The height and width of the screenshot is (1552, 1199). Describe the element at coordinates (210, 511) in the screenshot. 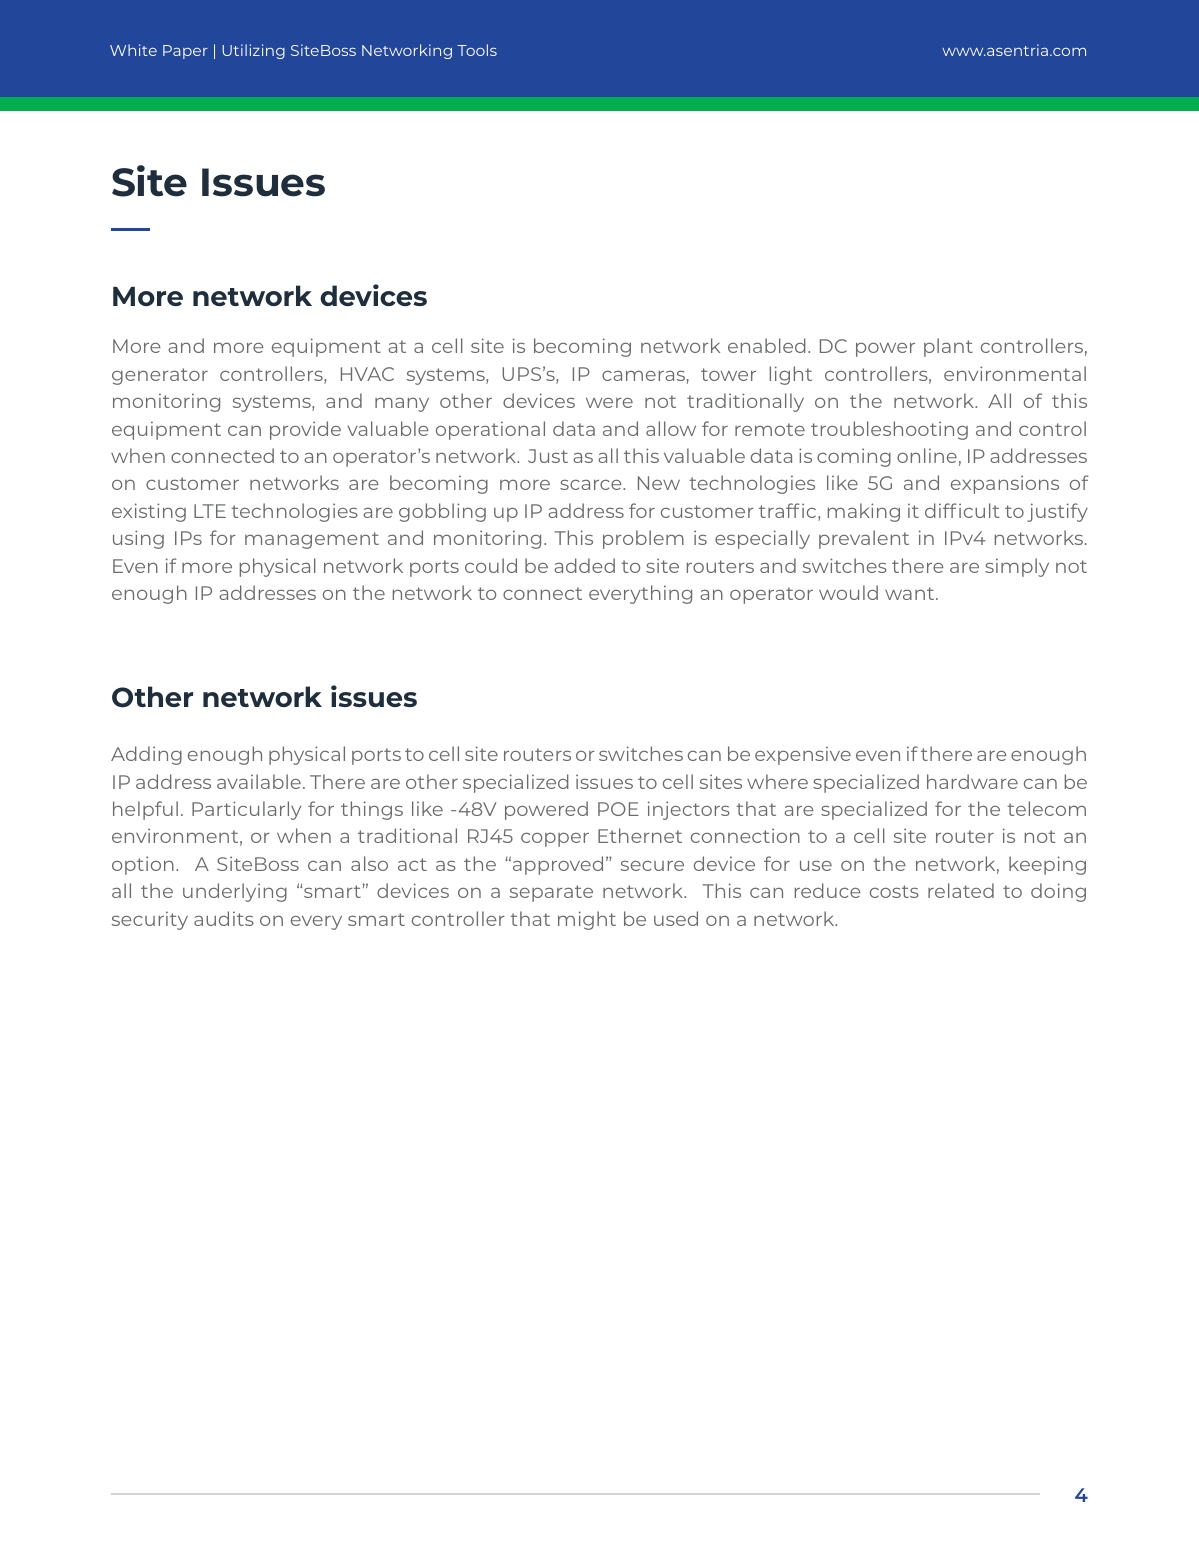

I see `LTE` at that location.
